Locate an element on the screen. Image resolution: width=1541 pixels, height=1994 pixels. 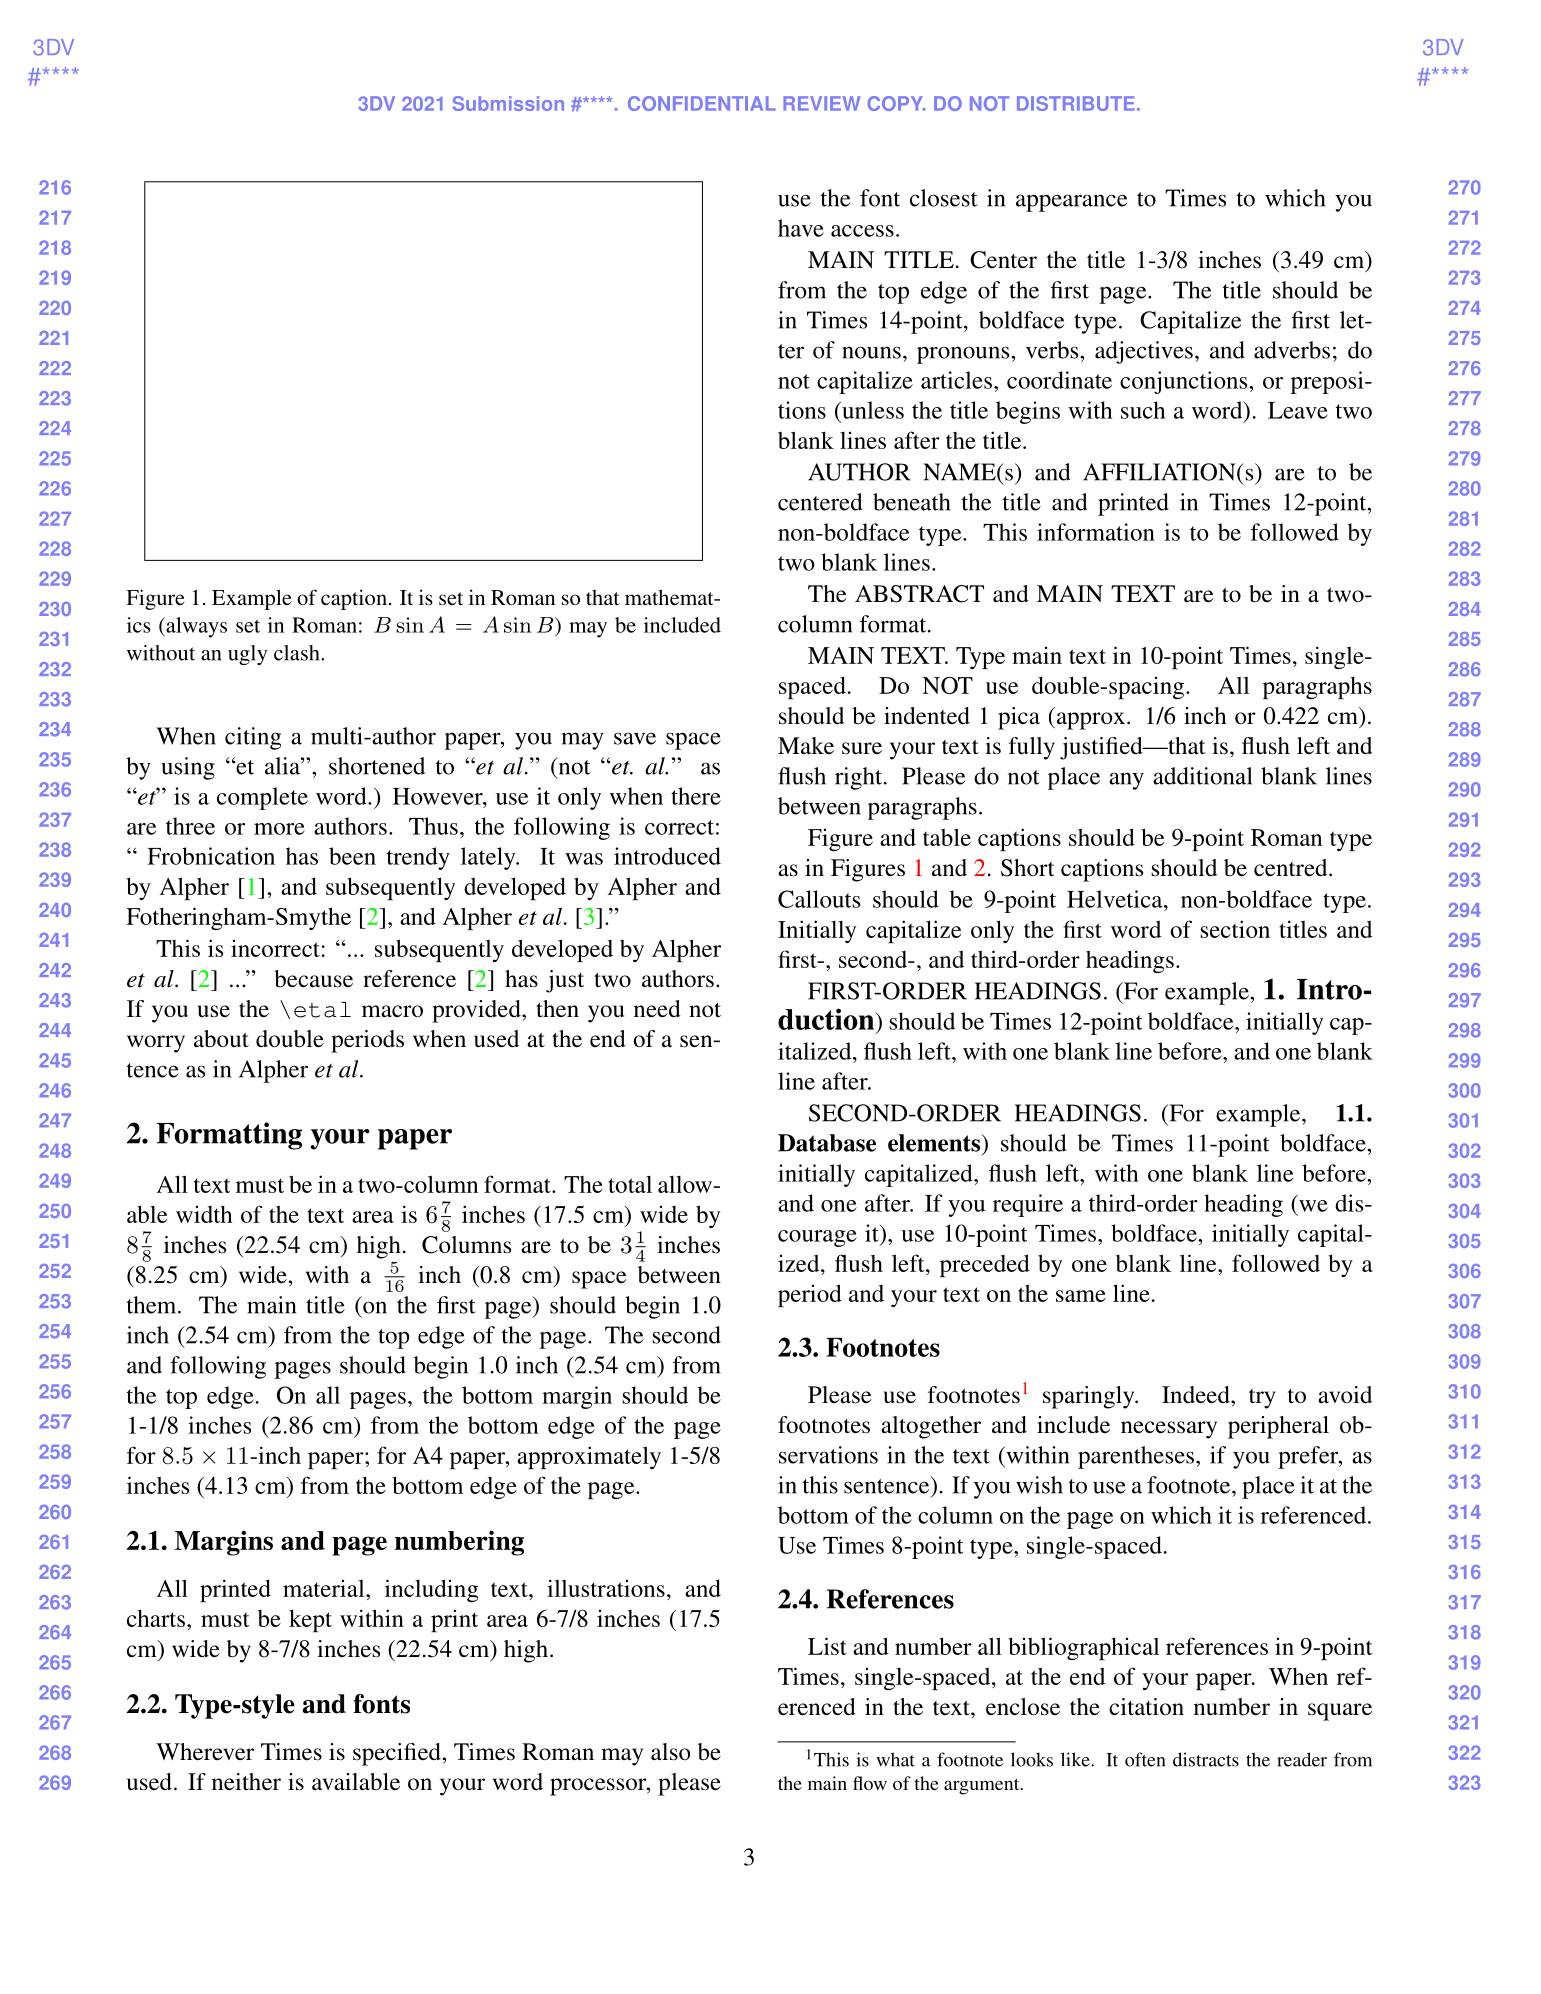
about is located at coordinates (221, 1039).
